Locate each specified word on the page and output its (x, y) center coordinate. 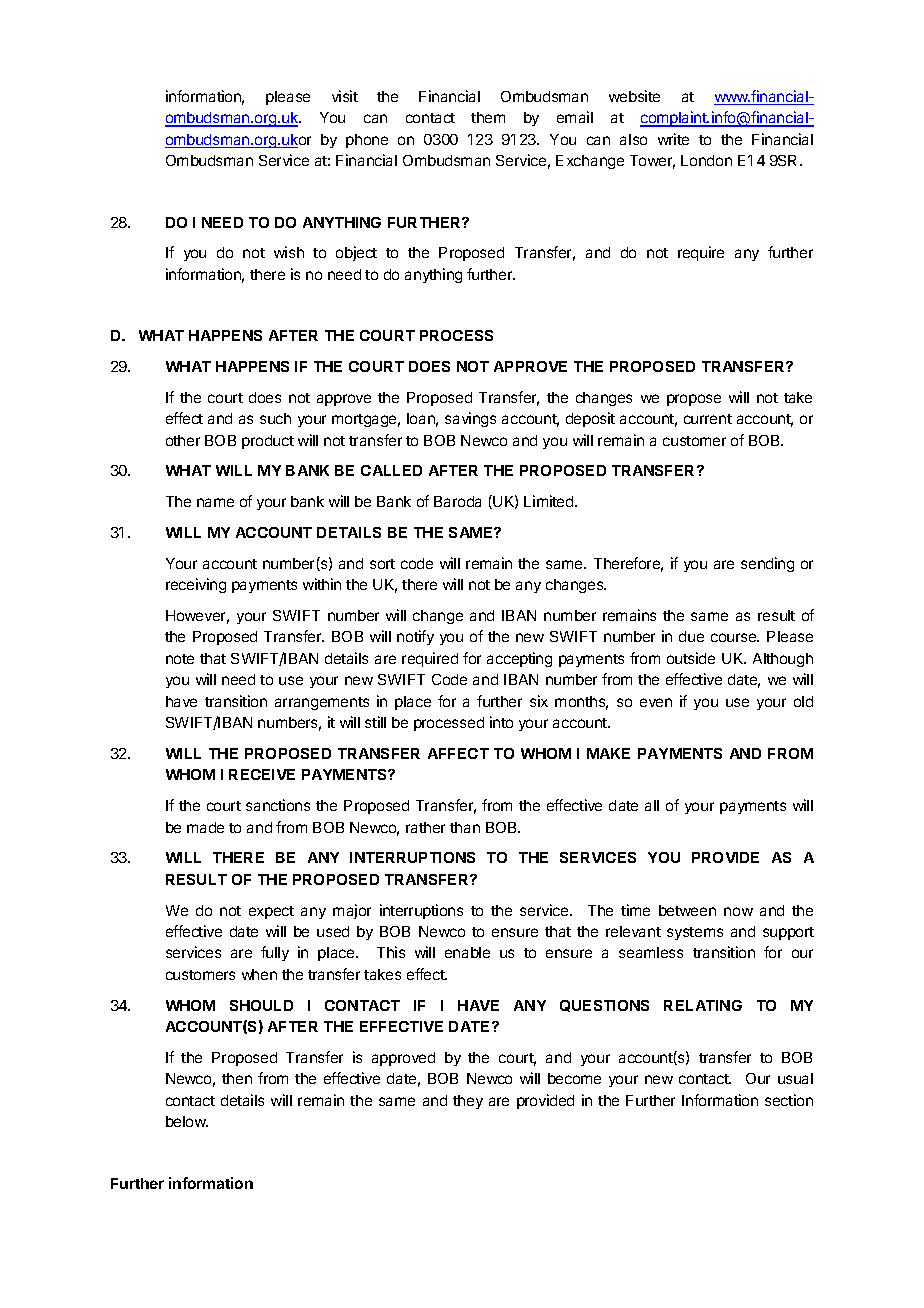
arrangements (322, 703)
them (488, 117)
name (215, 502)
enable (467, 952)
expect (271, 912)
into (501, 722)
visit (345, 96)
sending (767, 564)
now (738, 911)
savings (470, 419)
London (706, 160)
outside (691, 658)
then (237, 1078)
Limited (550, 501)
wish (289, 252)
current (708, 419)
